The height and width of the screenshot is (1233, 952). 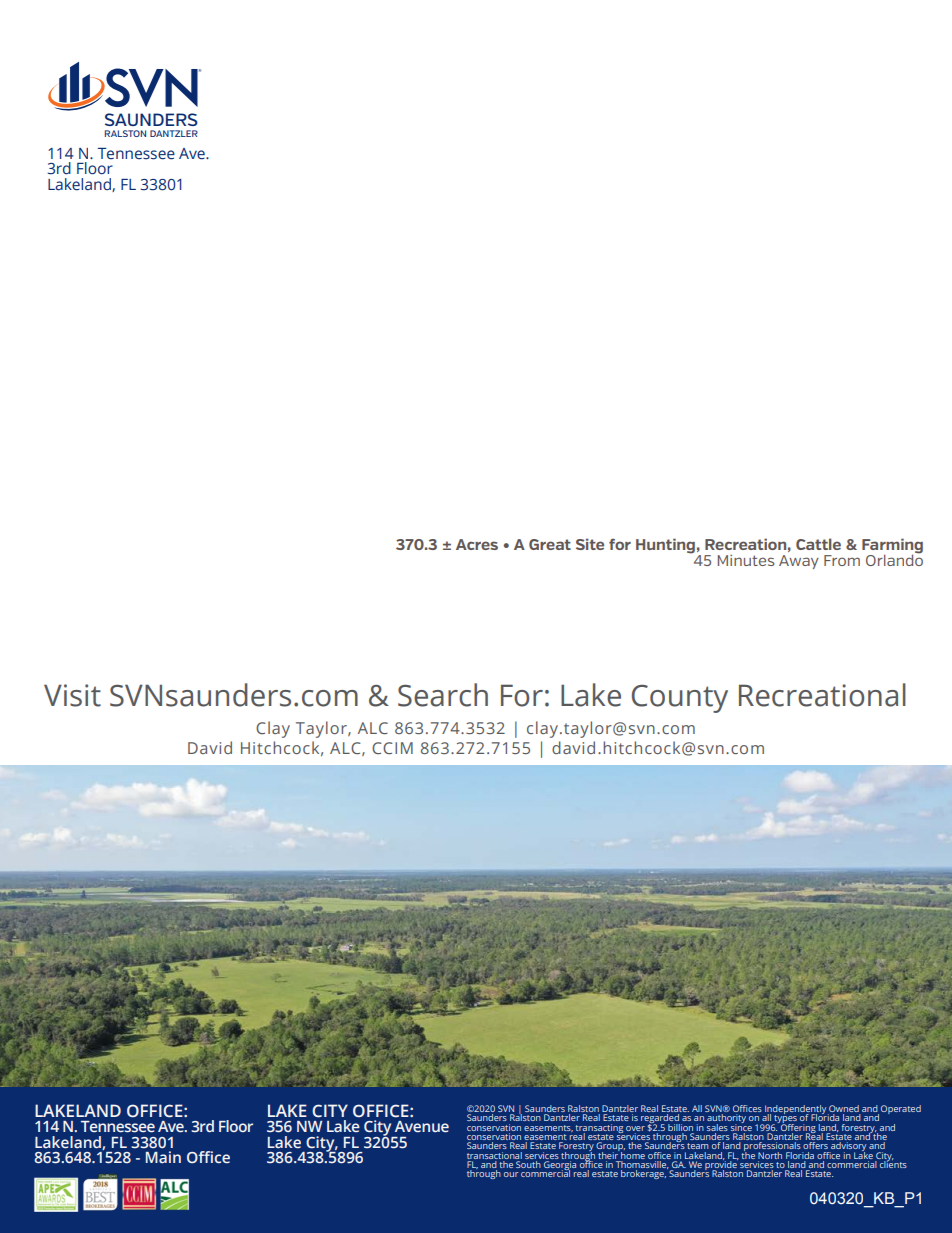 What do you see at coordinates (550, 544) in the screenshot?
I see `Great` at bounding box center [550, 544].
